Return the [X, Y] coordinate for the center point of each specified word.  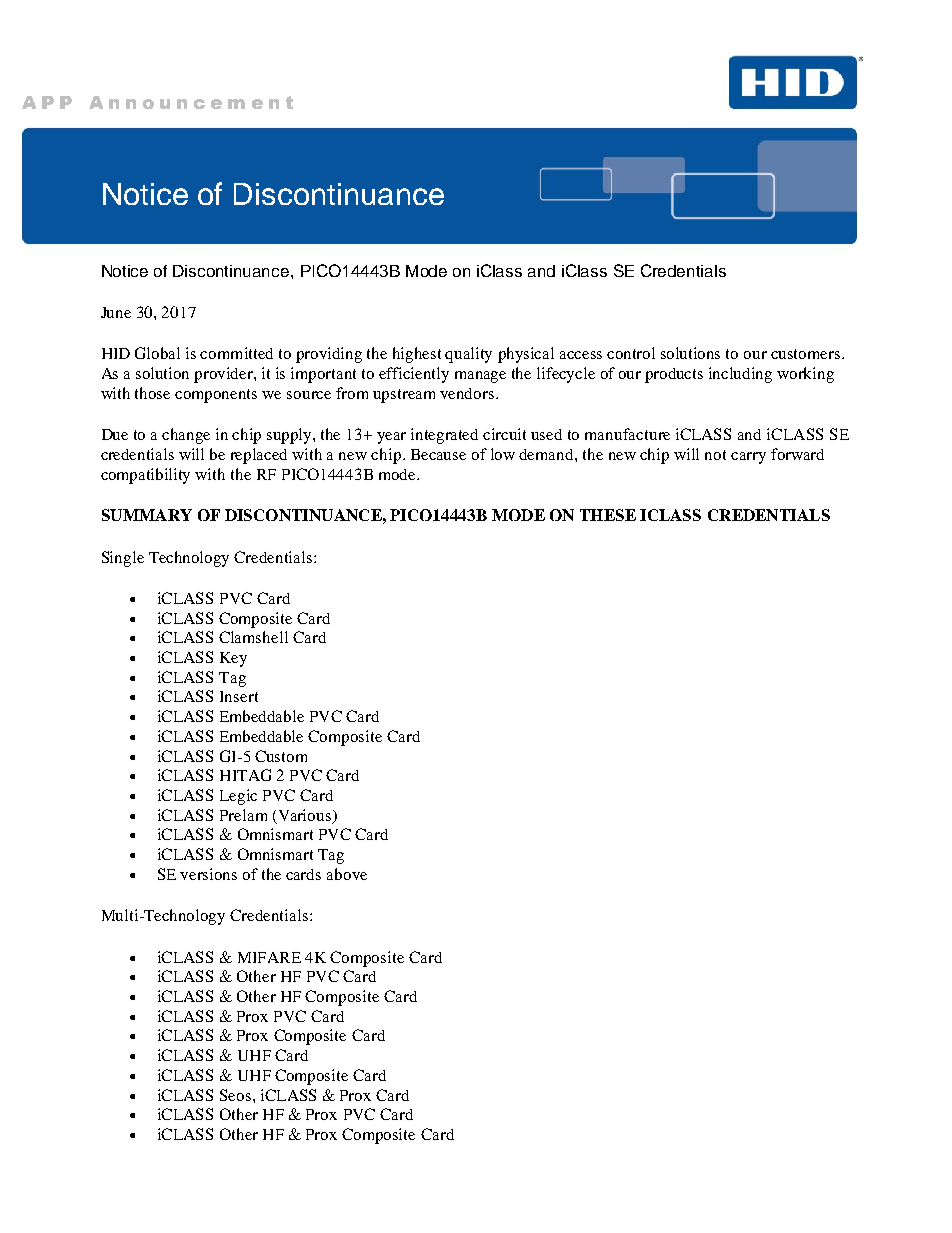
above [347, 874]
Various [306, 816]
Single [123, 559]
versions [208, 874]
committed [236, 353]
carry [748, 458]
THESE [608, 515]
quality [468, 355]
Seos [235, 1095]
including [740, 375]
